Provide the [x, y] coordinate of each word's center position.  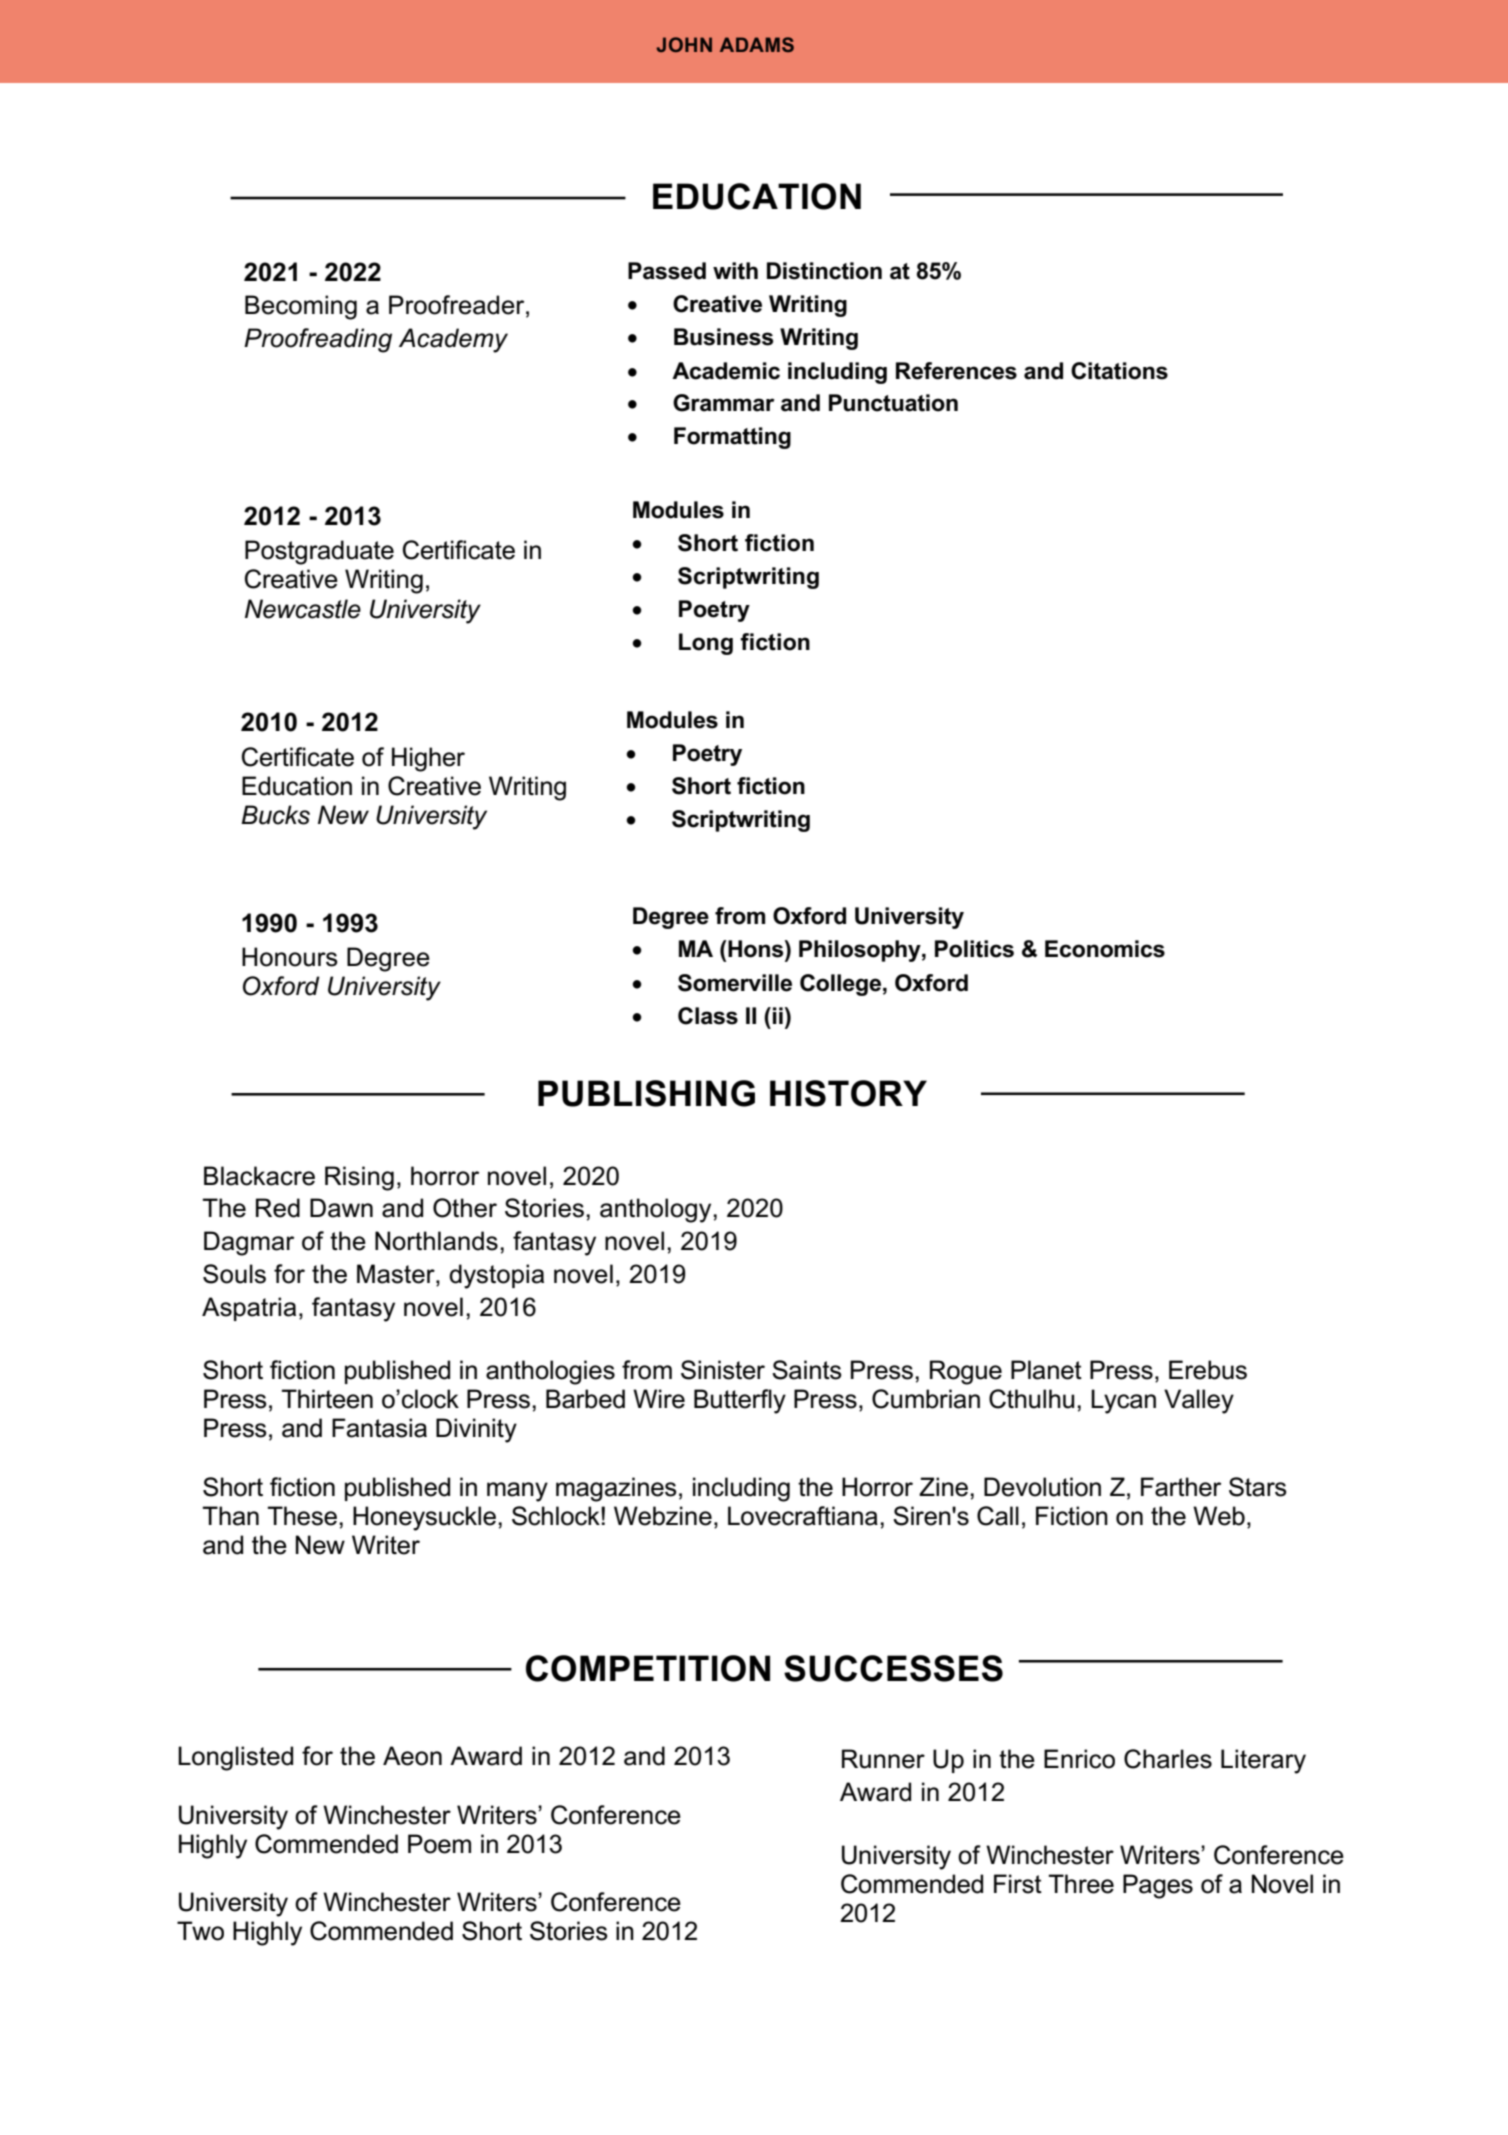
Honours [290, 957]
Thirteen [327, 1399]
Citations [1119, 371]
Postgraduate [319, 552]
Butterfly [740, 1401]
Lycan [1123, 1401]
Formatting [732, 438]
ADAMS [757, 44]
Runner [883, 1759]
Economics [1105, 949]
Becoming [301, 307]
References [956, 371]
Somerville [735, 983]
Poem [439, 1844]
